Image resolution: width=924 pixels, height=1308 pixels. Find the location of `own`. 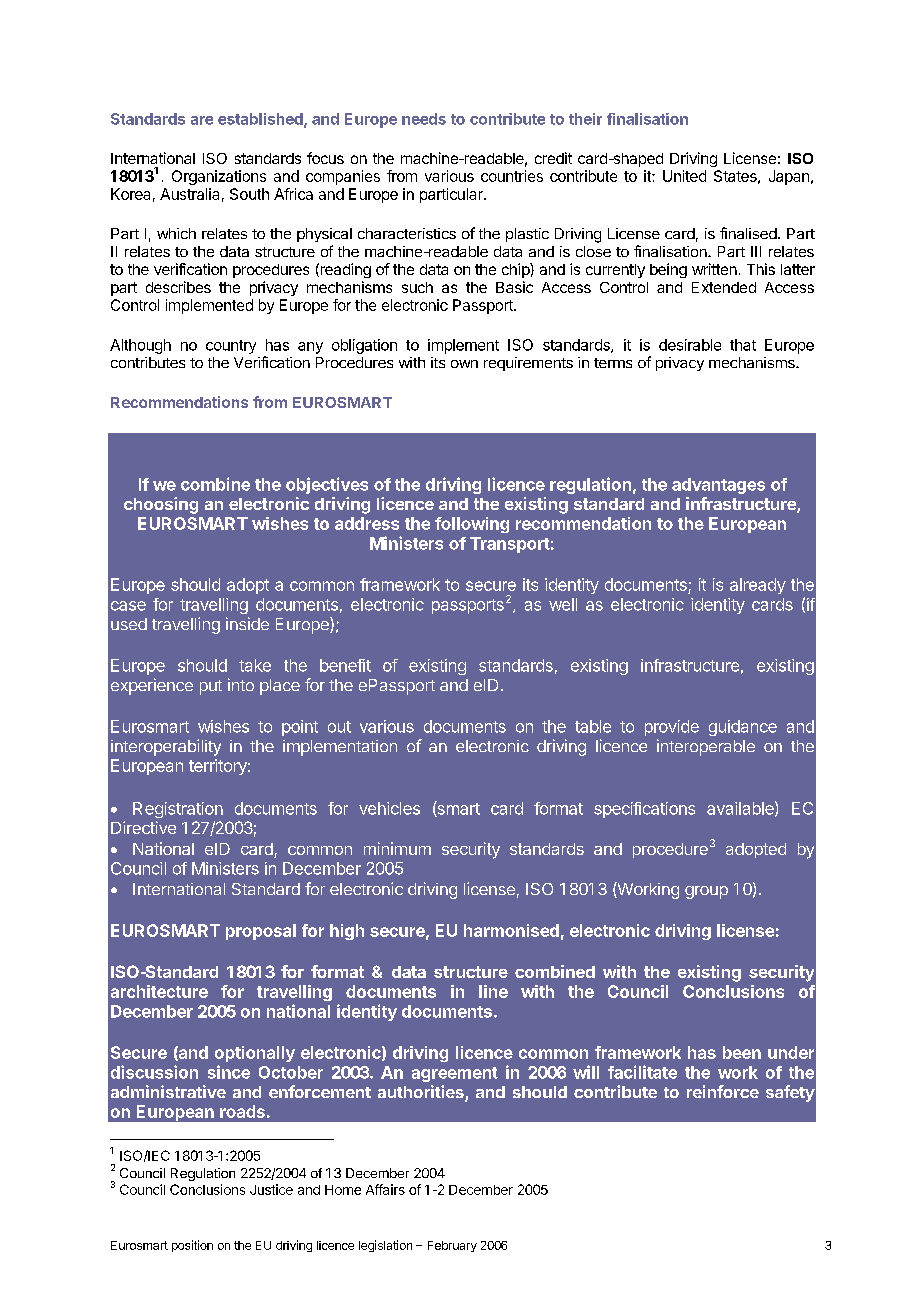

own is located at coordinates (464, 364).
